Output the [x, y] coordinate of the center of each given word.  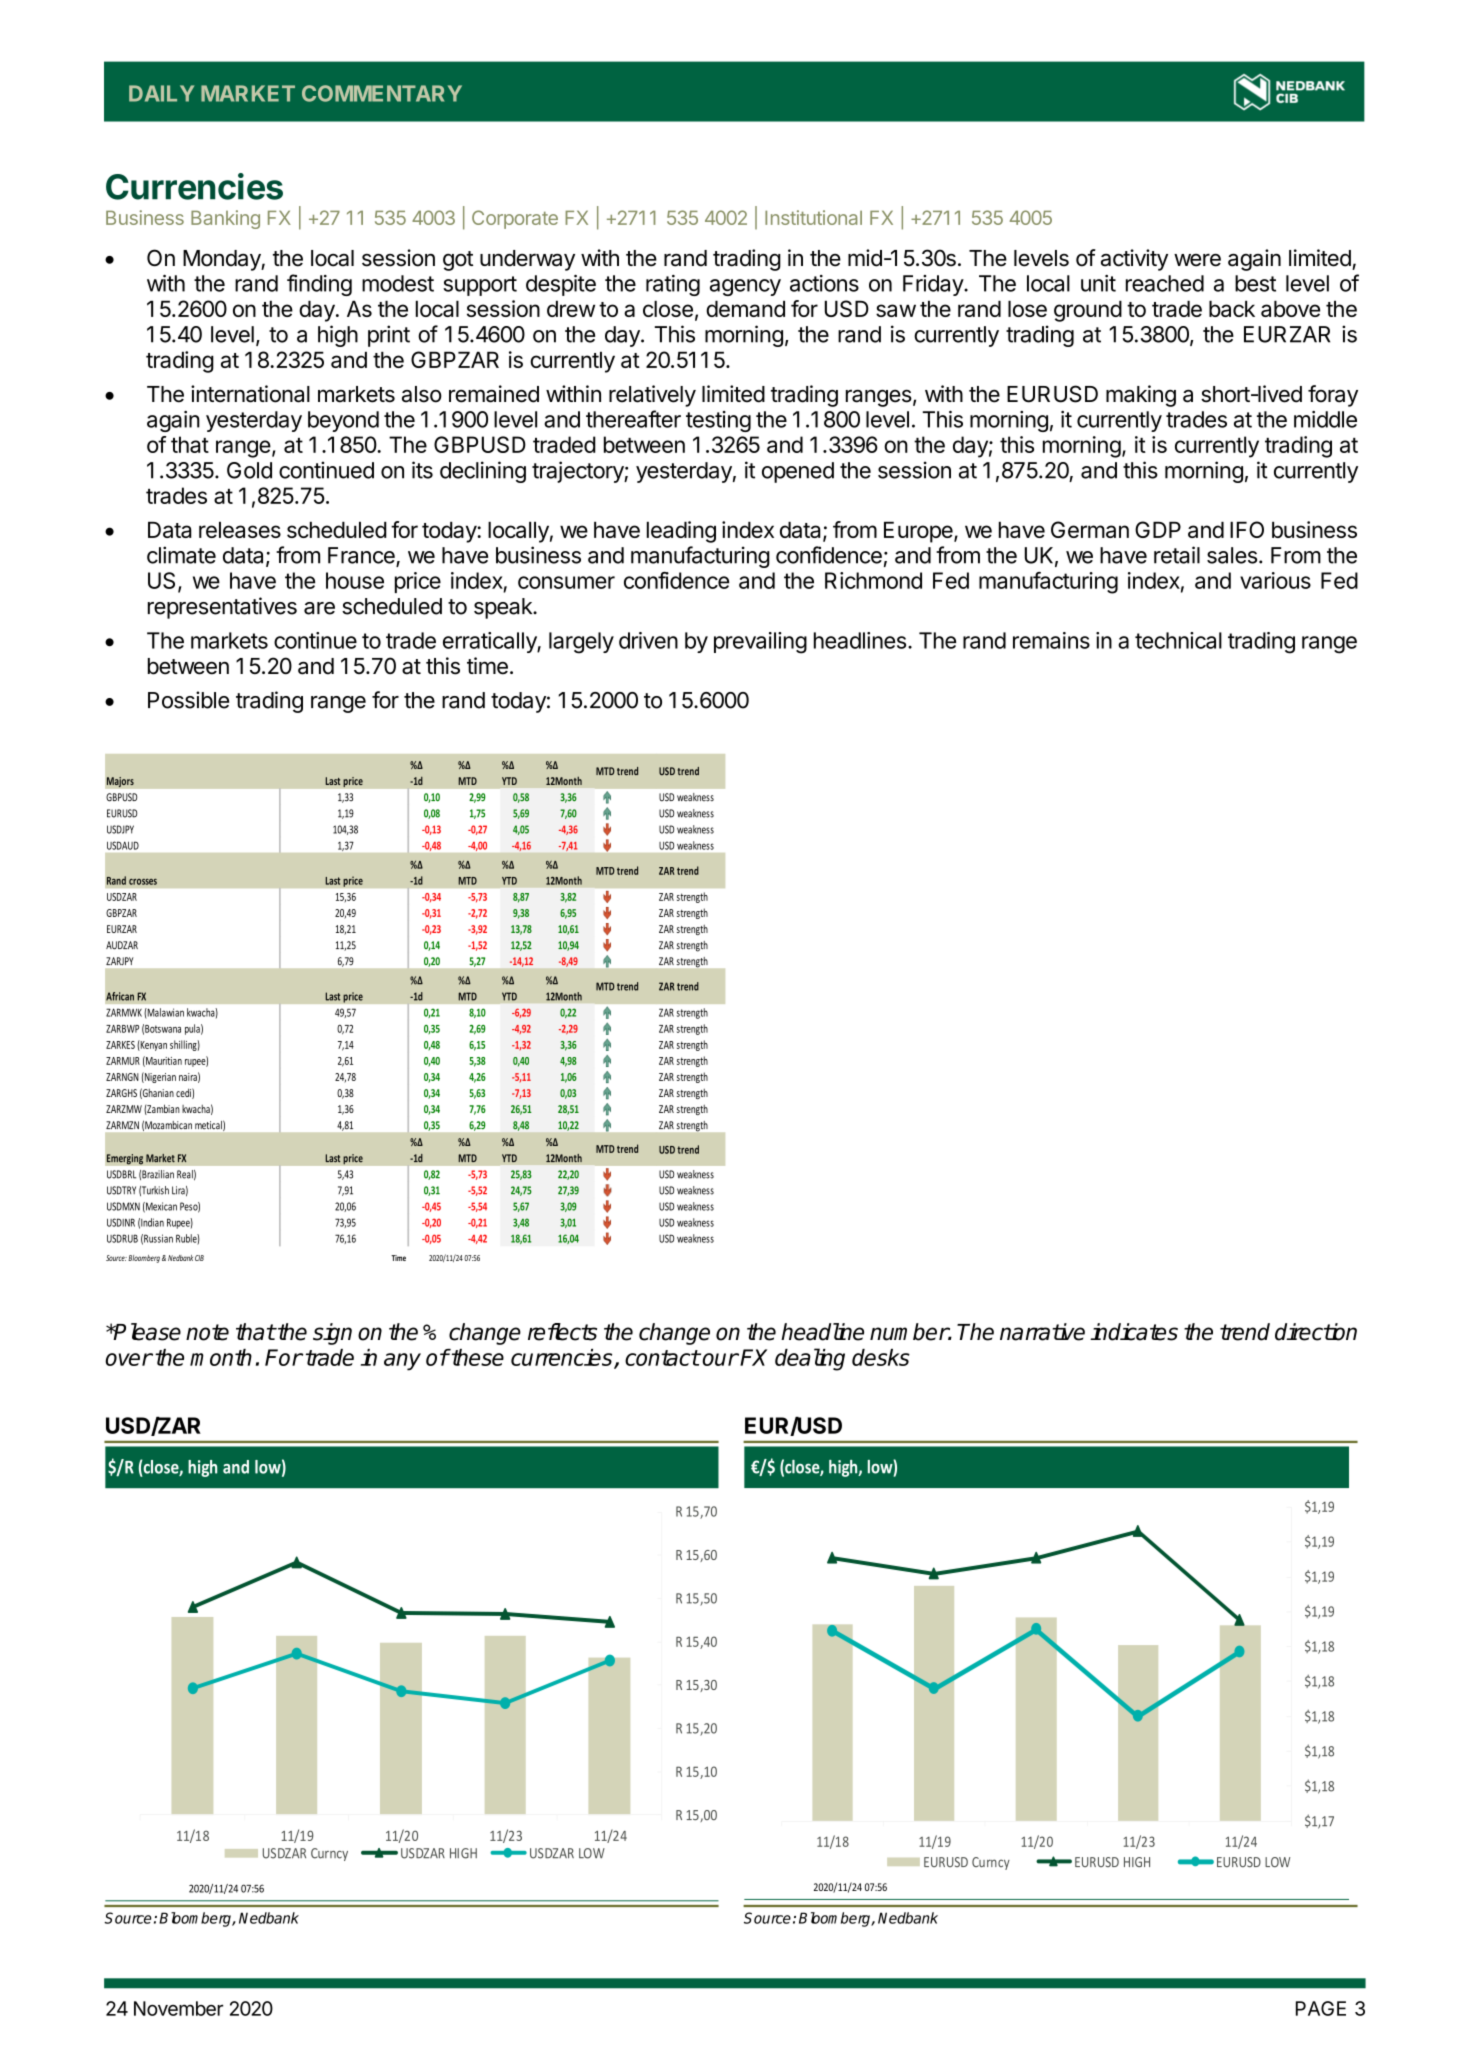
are [319, 608]
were [1197, 260]
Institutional [813, 217]
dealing [810, 1359]
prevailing [760, 643]
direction [1316, 1332]
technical [1178, 640]
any [402, 1362]
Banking [225, 219]
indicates [1134, 1332]
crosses [143, 882]
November [178, 2008]
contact [662, 1358]
